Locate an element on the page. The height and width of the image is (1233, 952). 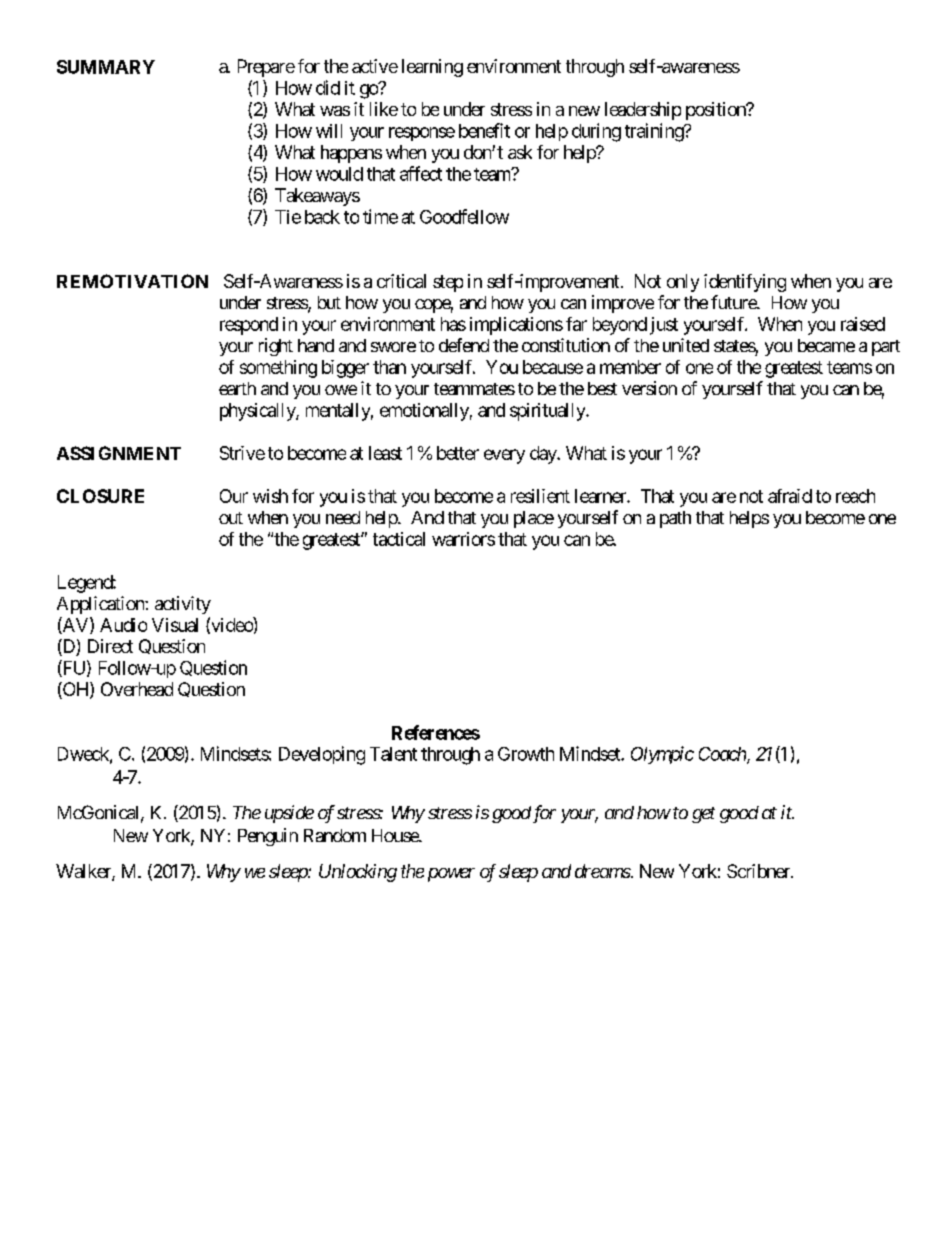
Visual is located at coordinates (175, 625).
